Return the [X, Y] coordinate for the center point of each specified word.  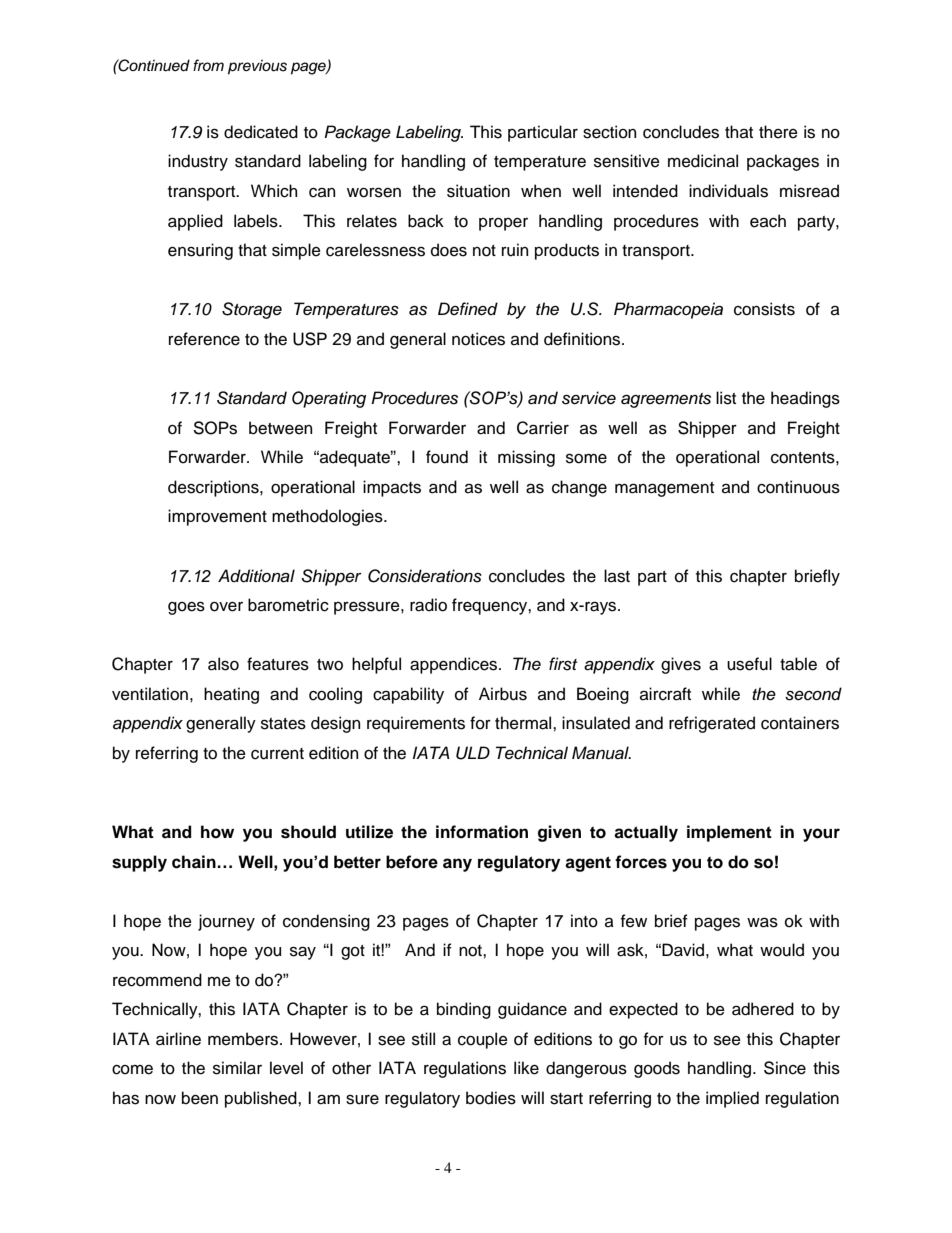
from [208, 65]
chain [195, 862]
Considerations [425, 576]
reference [204, 339]
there [778, 132]
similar [237, 1068]
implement [729, 833]
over [226, 607]
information [482, 832]
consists [764, 309]
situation [478, 191]
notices [478, 339]
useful [749, 664]
